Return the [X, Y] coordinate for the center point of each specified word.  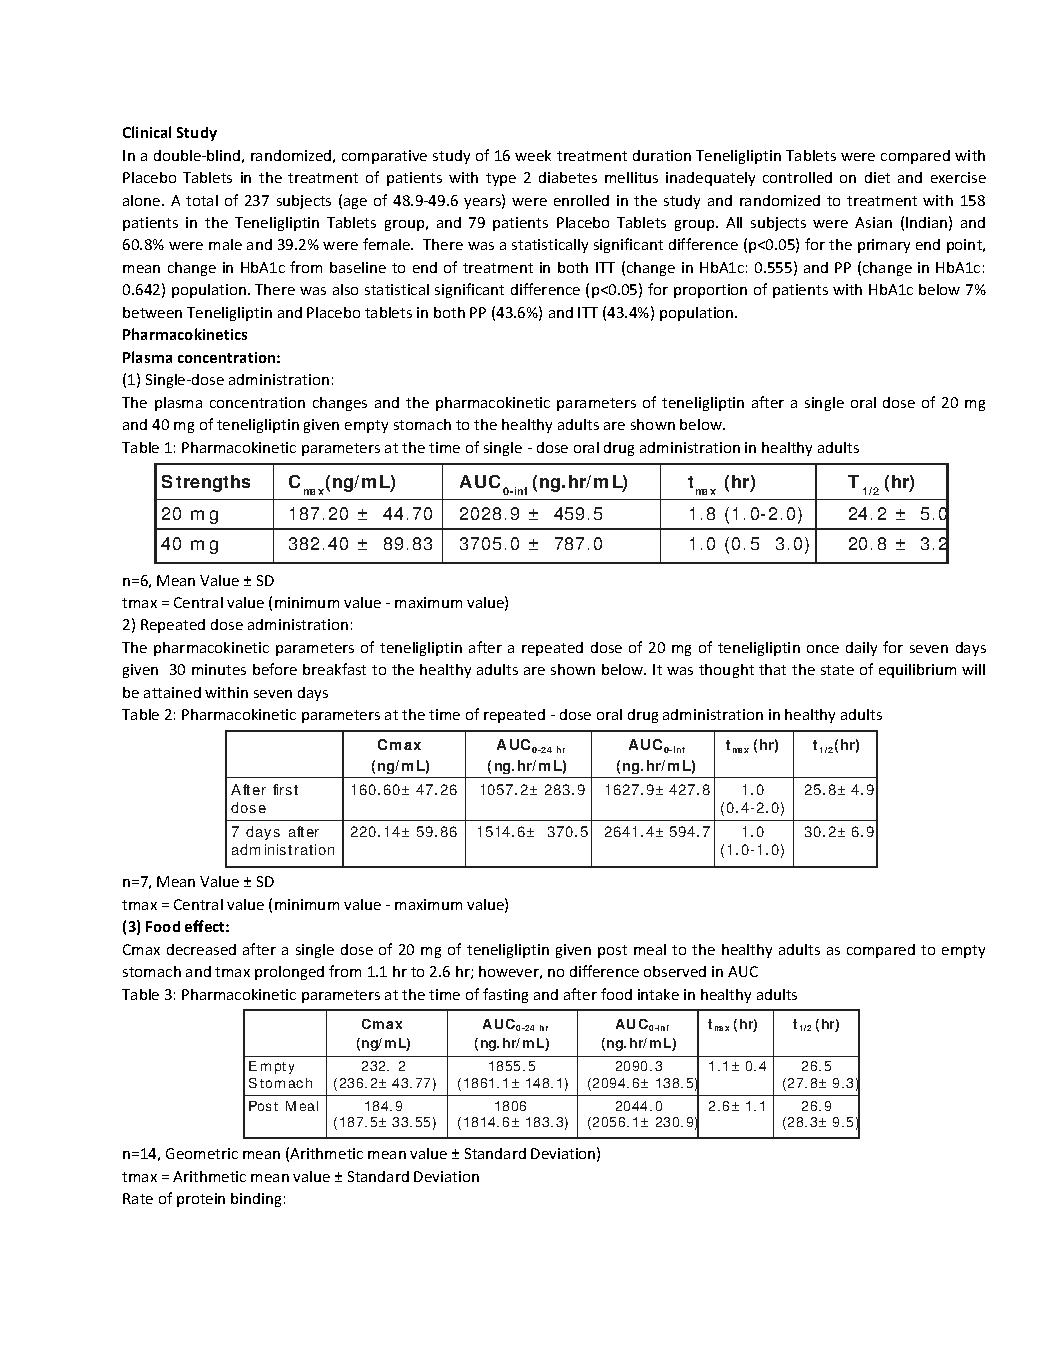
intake [658, 994]
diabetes [568, 177]
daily [861, 649]
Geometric [202, 1153]
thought [726, 671]
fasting [505, 995]
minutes [219, 669]
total [202, 200]
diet [877, 177]
